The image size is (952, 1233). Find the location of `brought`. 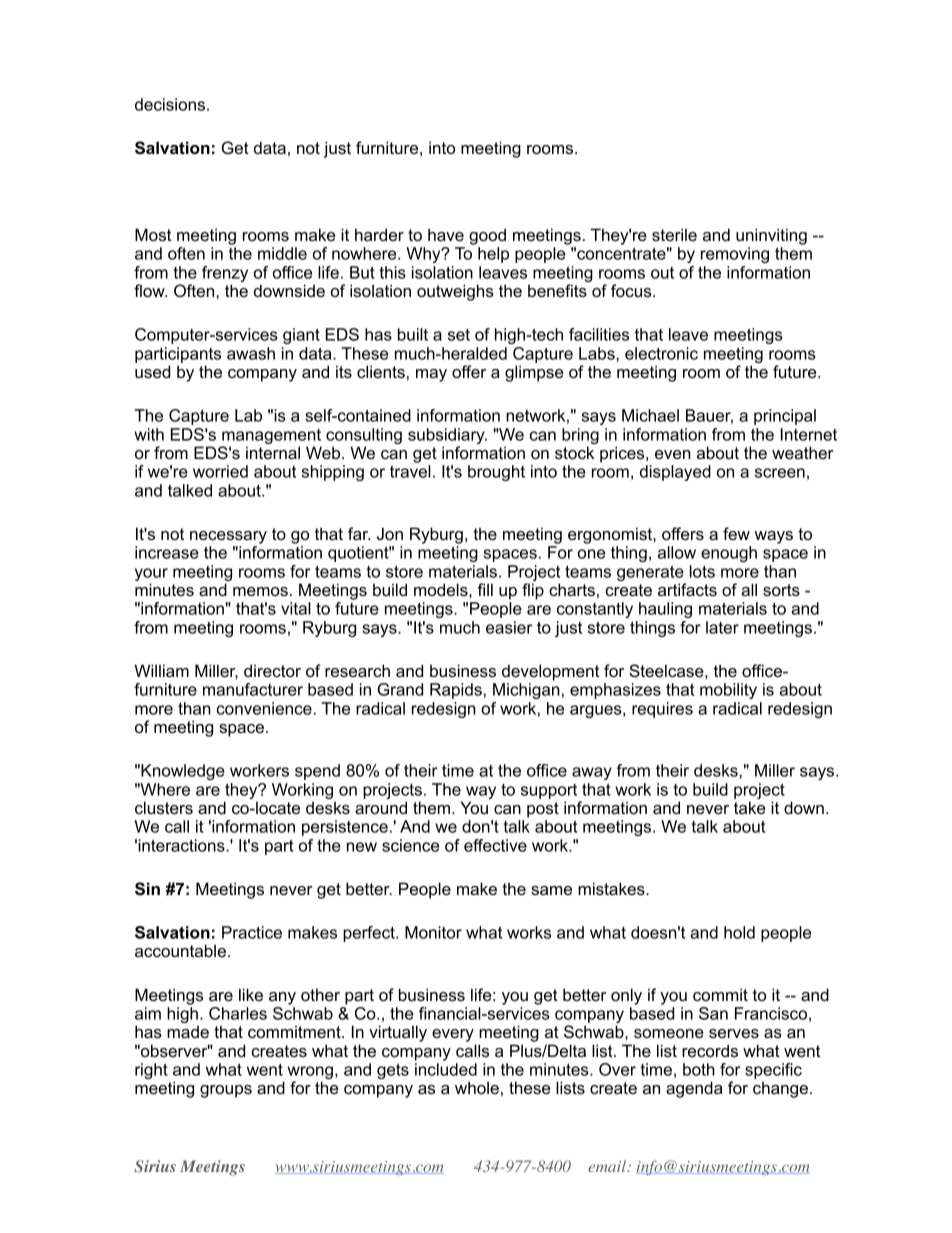

brought is located at coordinates (496, 473).
